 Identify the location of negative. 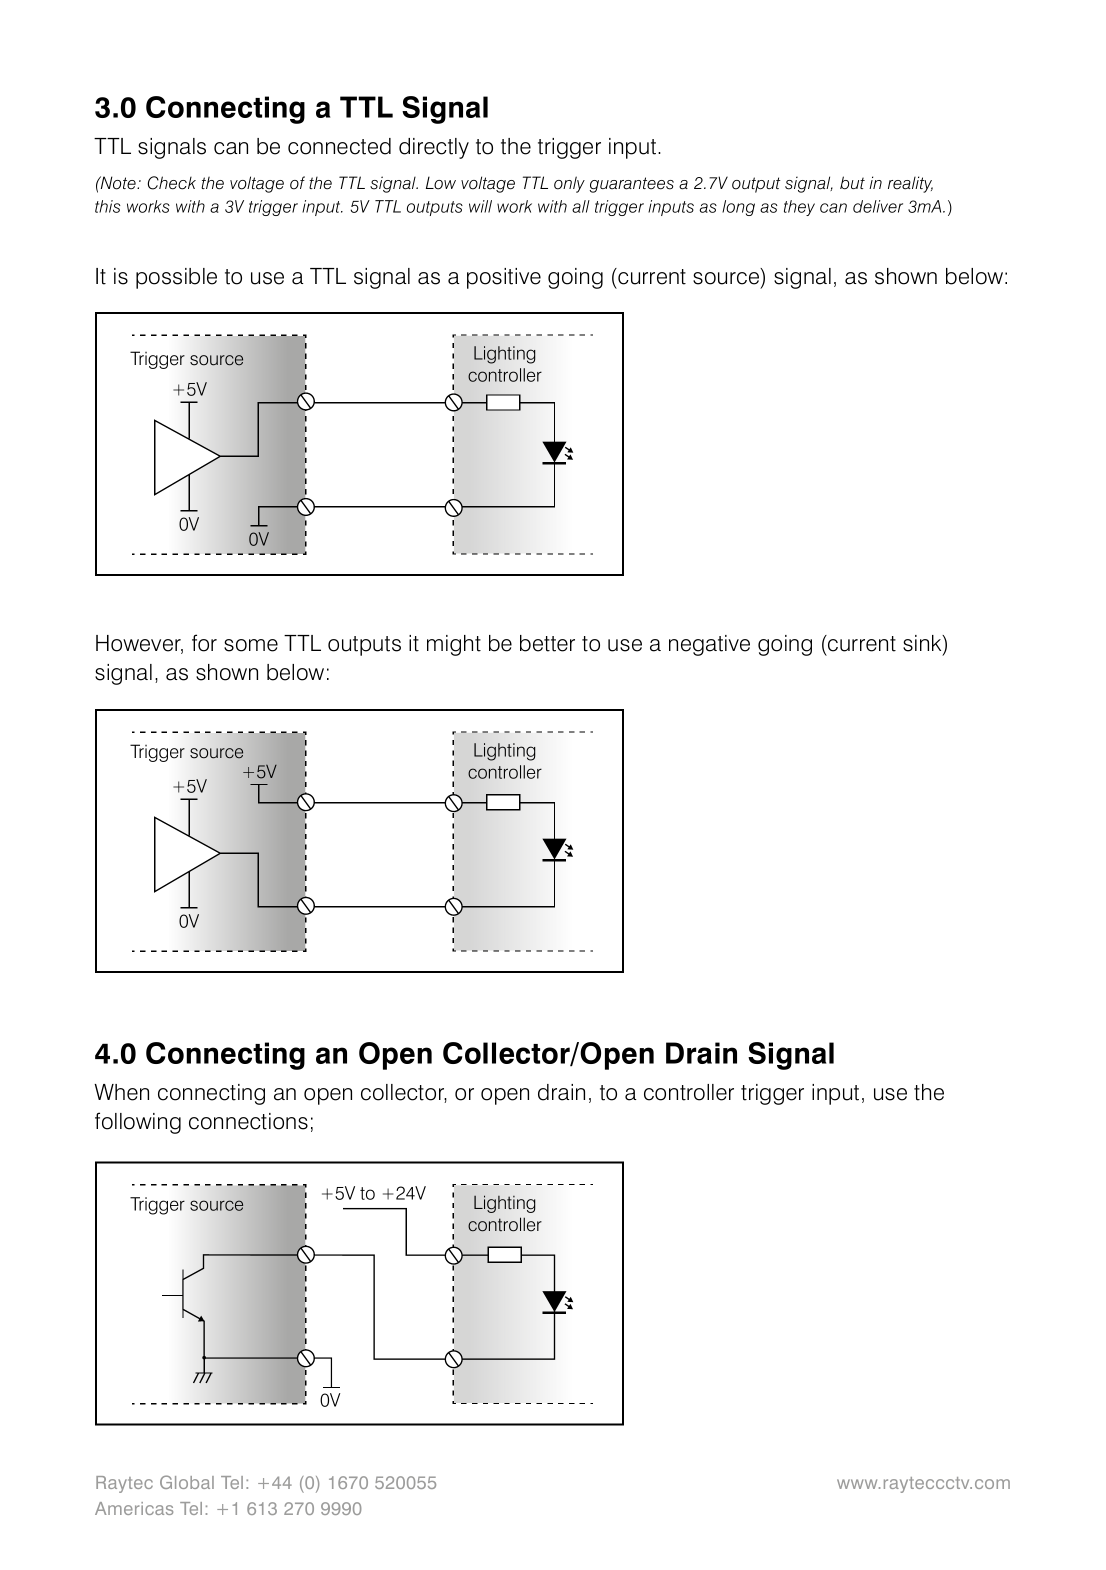
(709, 645).
